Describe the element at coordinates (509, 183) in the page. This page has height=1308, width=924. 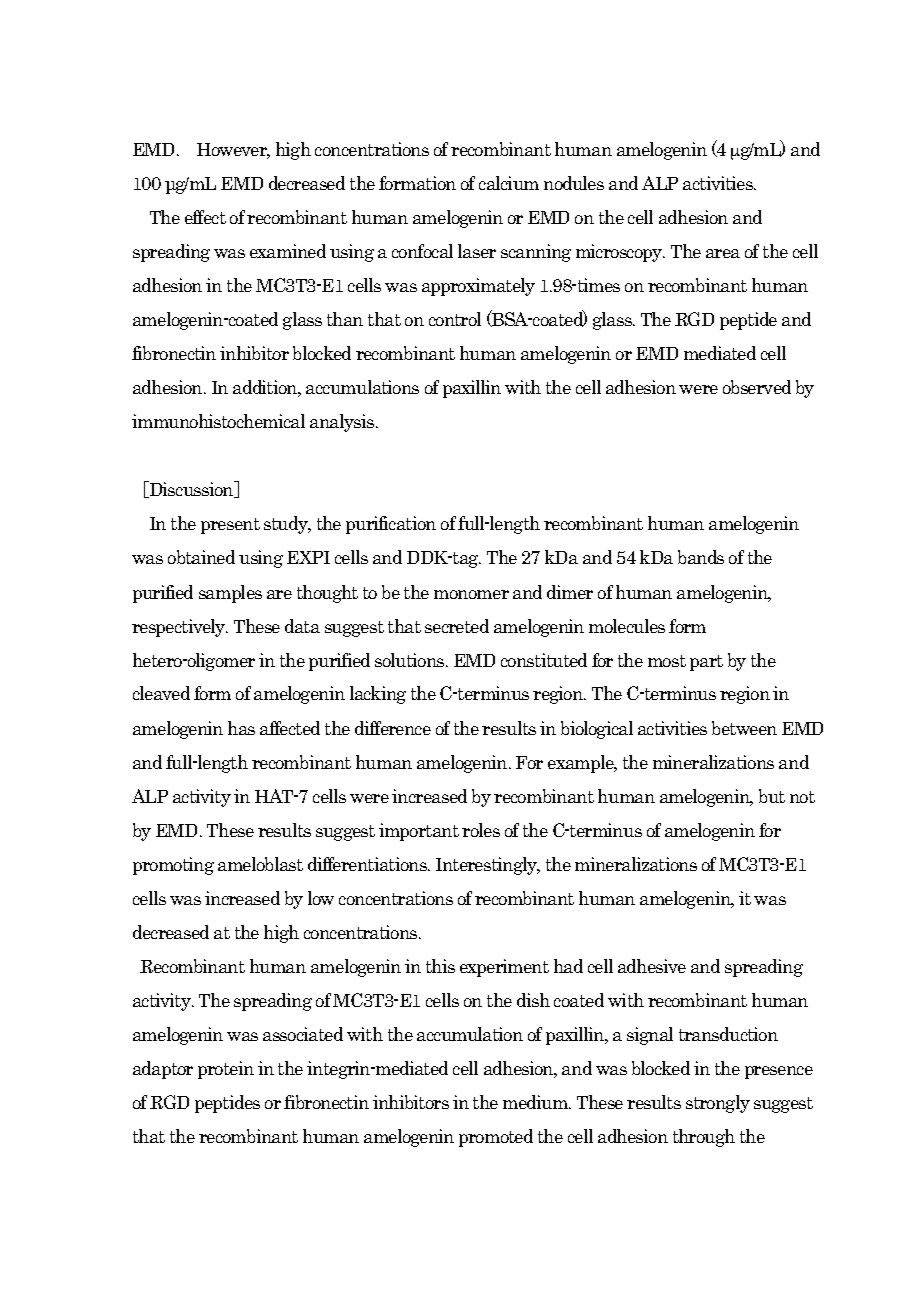
I see `calcium` at that location.
